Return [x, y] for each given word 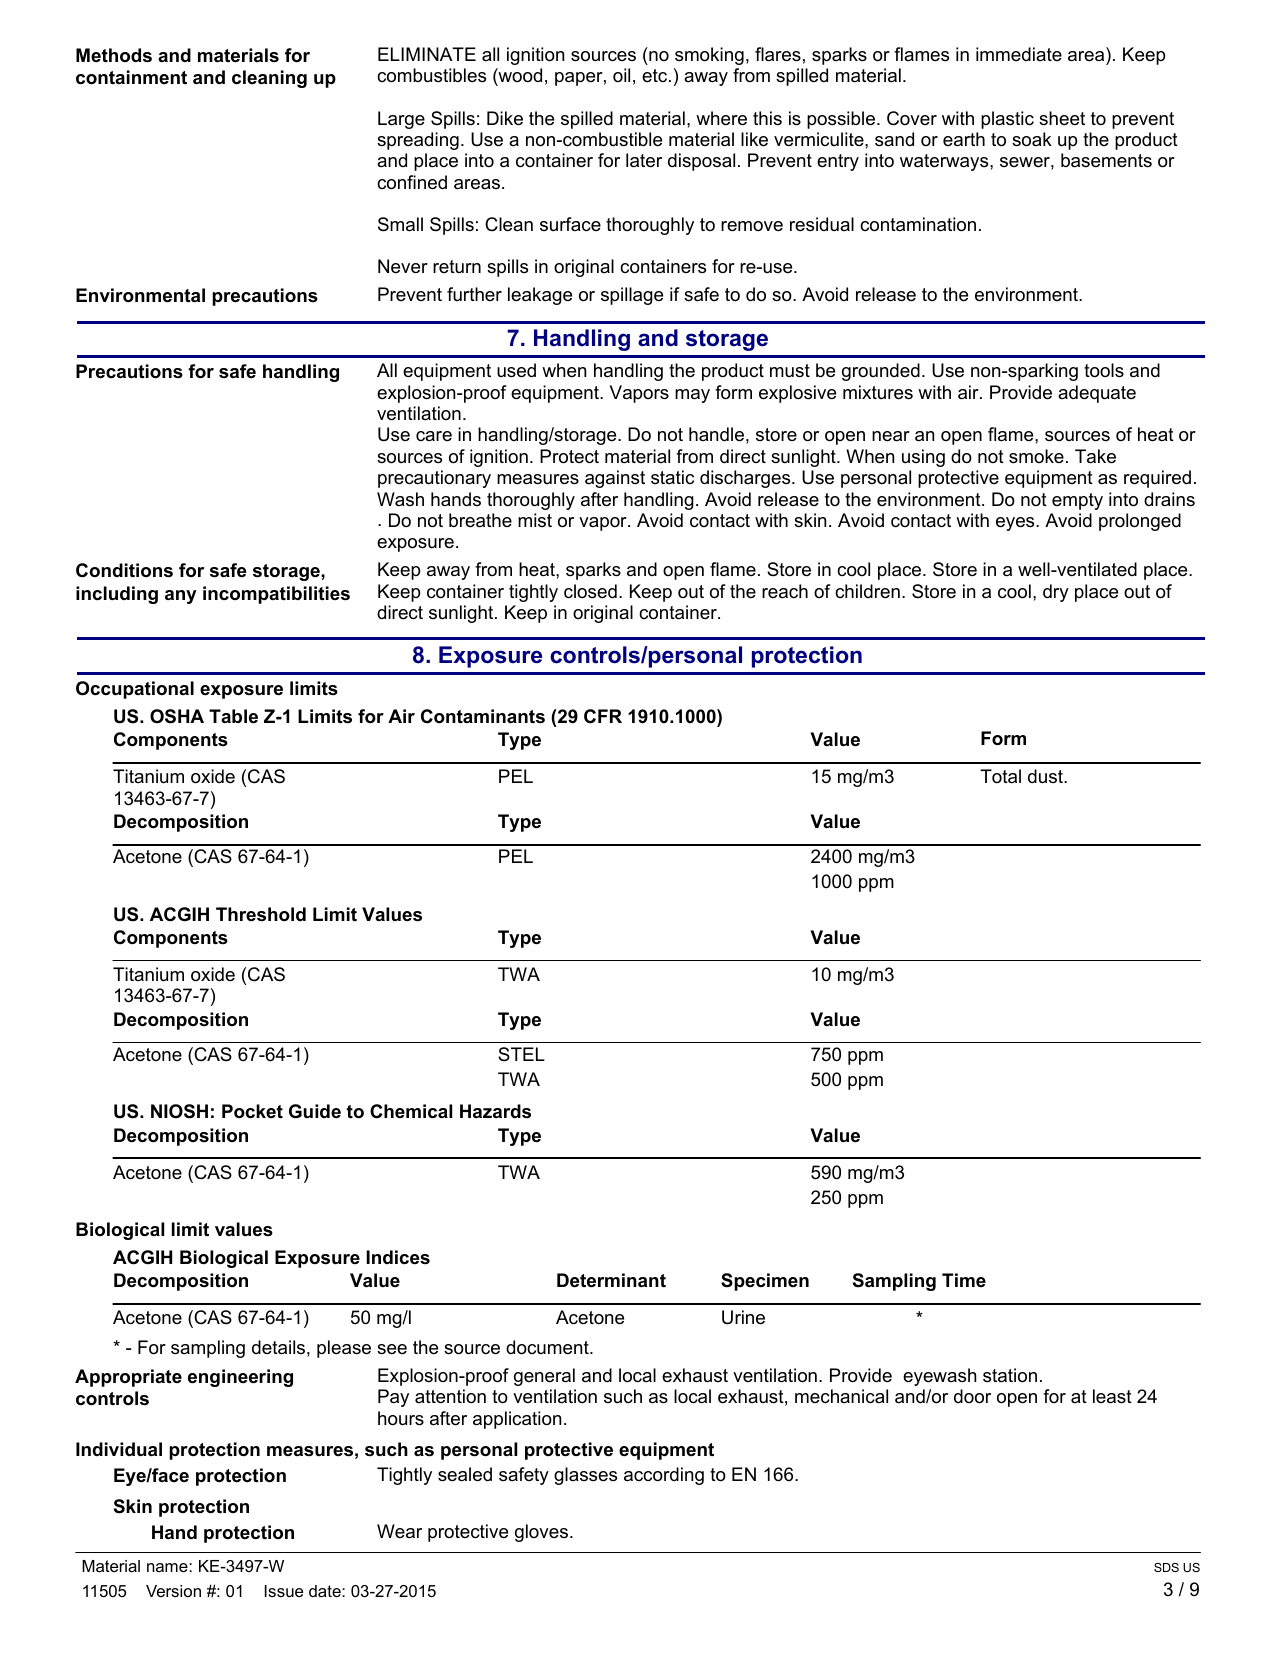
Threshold [261, 914]
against [615, 479]
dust [1046, 776]
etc [656, 75]
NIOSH [179, 1111]
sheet [1062, 118]
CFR [603, 716]
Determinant [611, 1280]
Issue [284, 1591]
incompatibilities [276, 595]
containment [131, 77]
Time [964, 1280]
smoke [1036, 456]
